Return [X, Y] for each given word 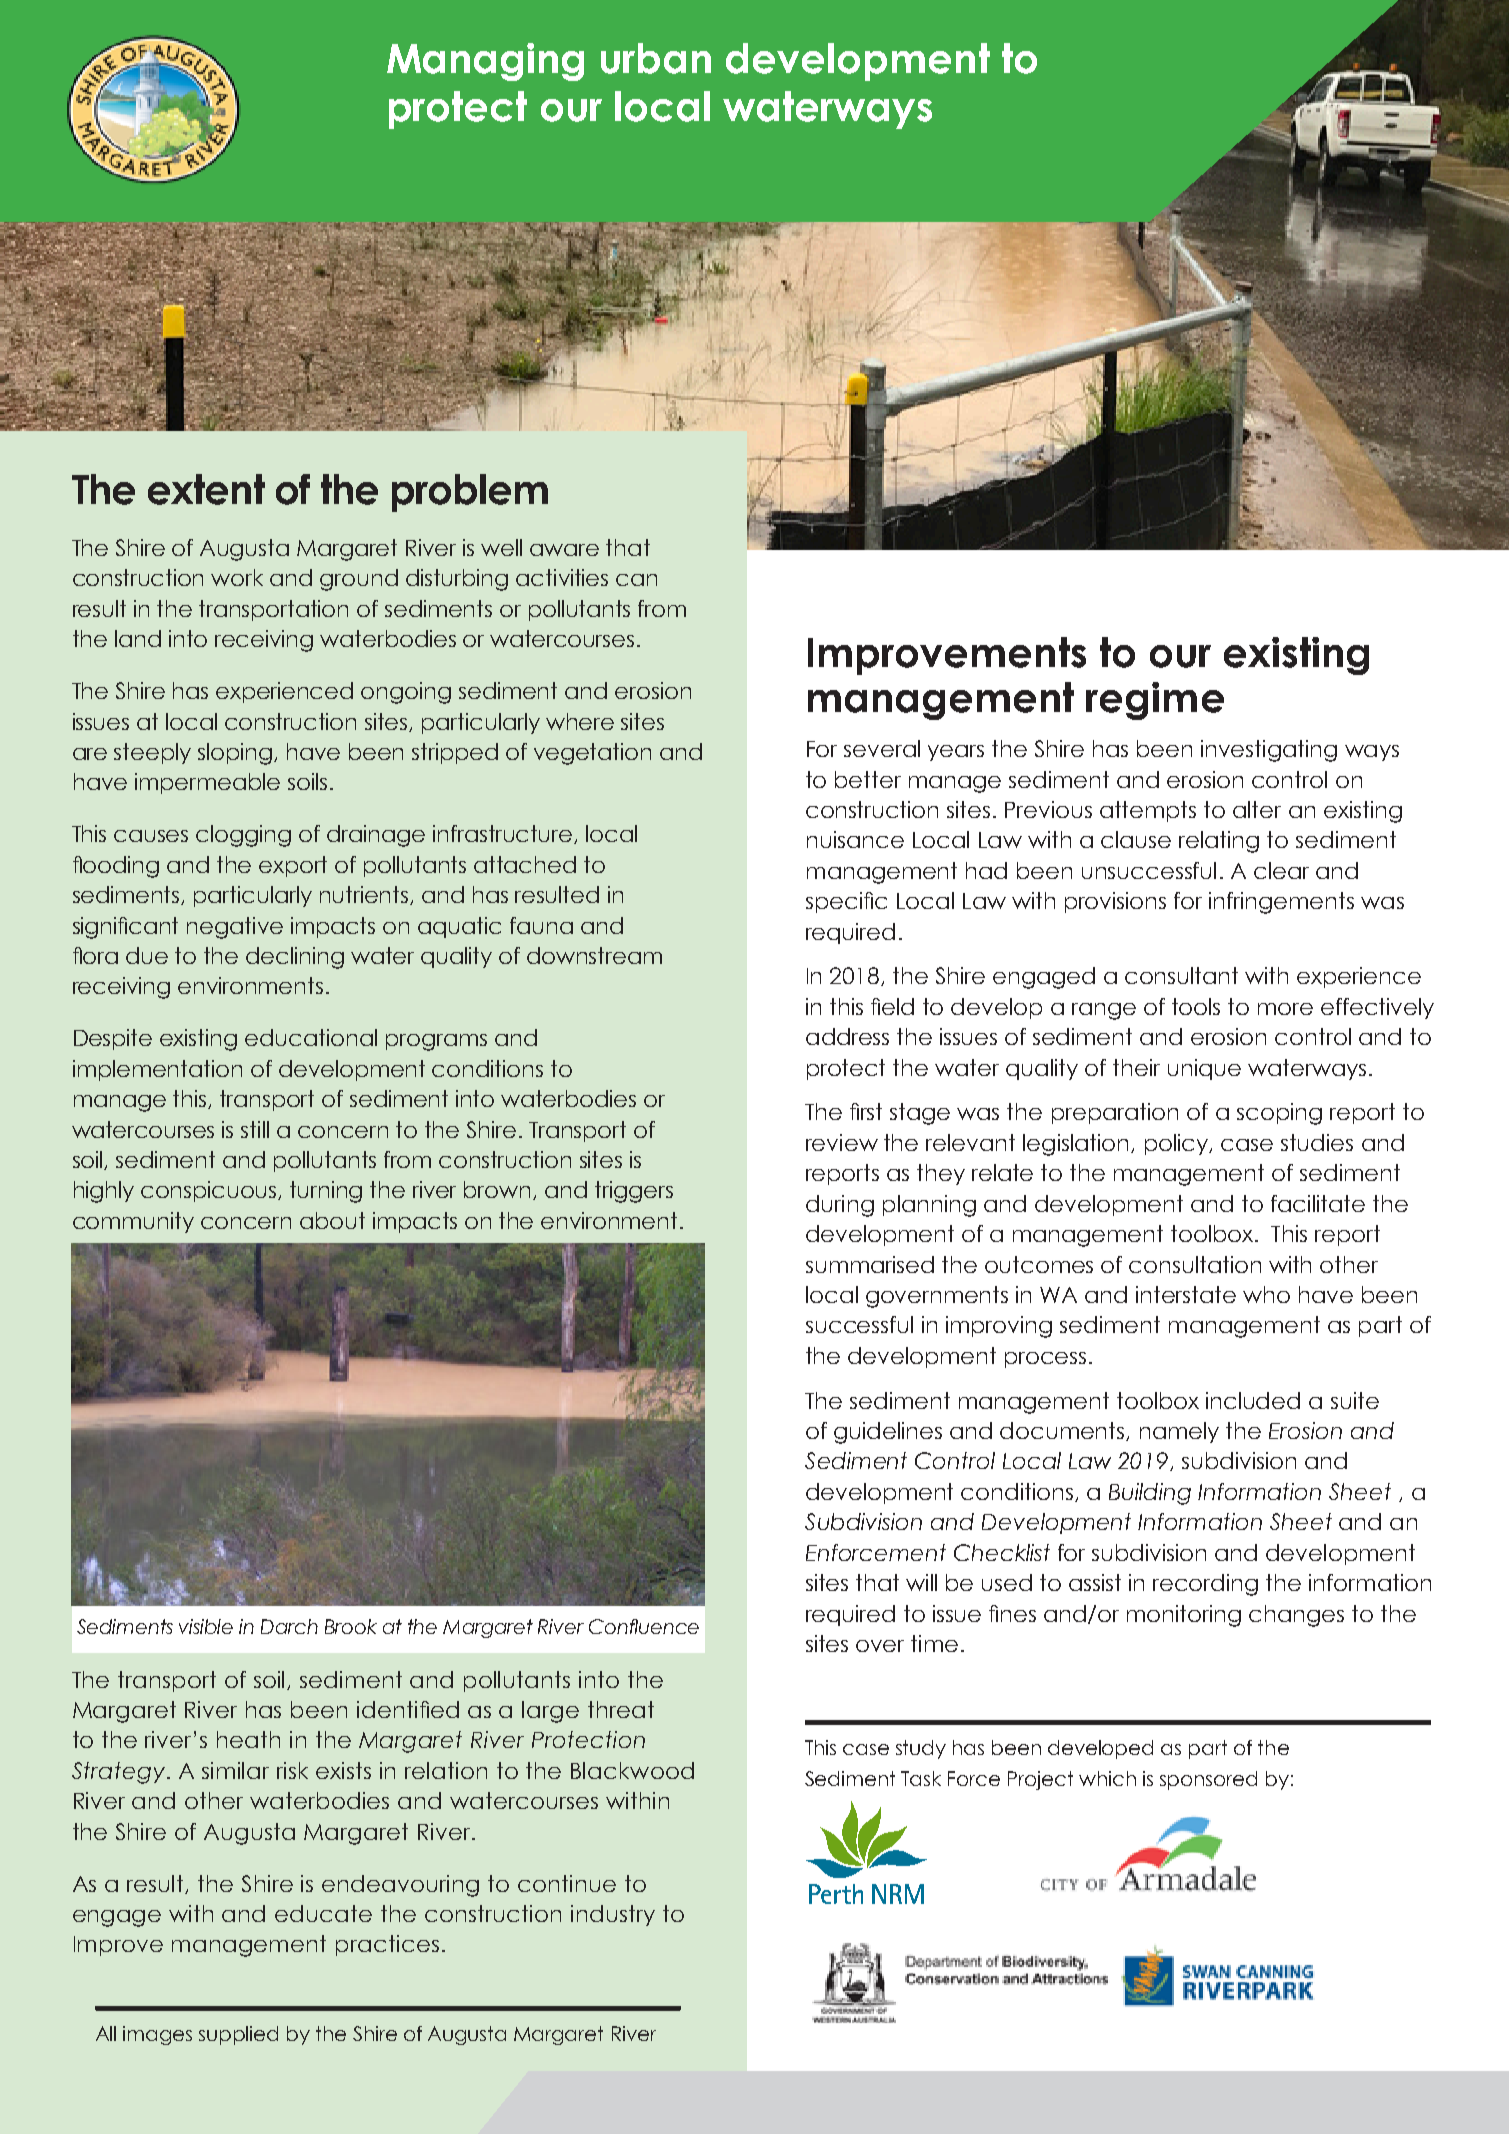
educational [311, 1037]
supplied [238, 2035]
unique [1204, 1069]
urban [656, 58]
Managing [485, 62]
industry [613, 1915]
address [847, 1036]
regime [1155, 701]
